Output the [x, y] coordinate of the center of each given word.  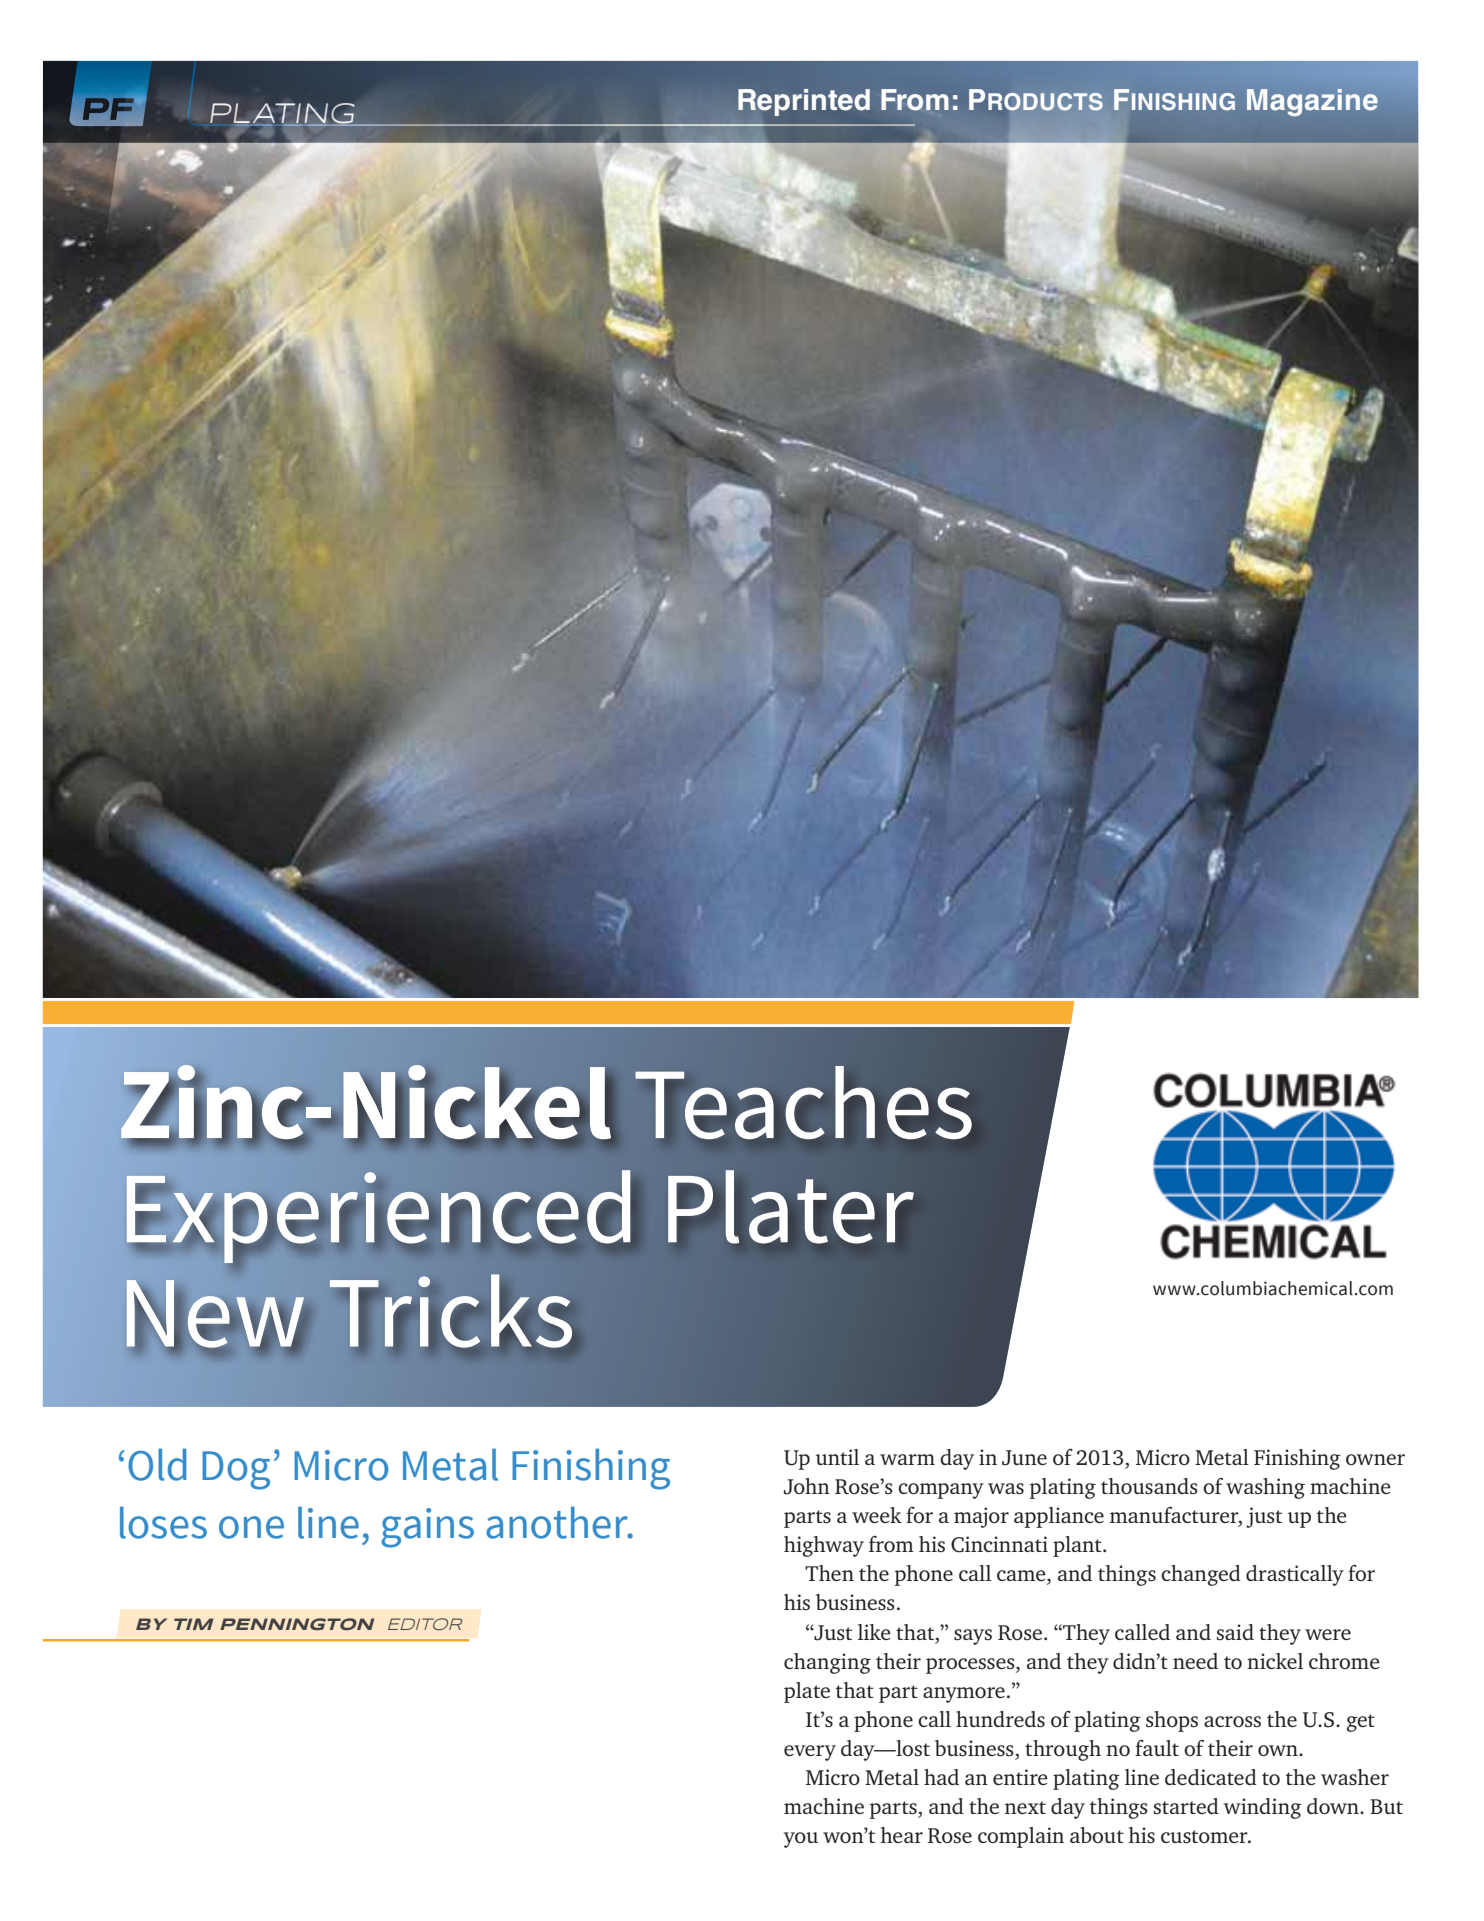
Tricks [452, 1311]
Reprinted [804, 102]
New [217, 1315]
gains [427, 1528]
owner [1375, 1459]
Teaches [803, 1102]
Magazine [1312, 102]
